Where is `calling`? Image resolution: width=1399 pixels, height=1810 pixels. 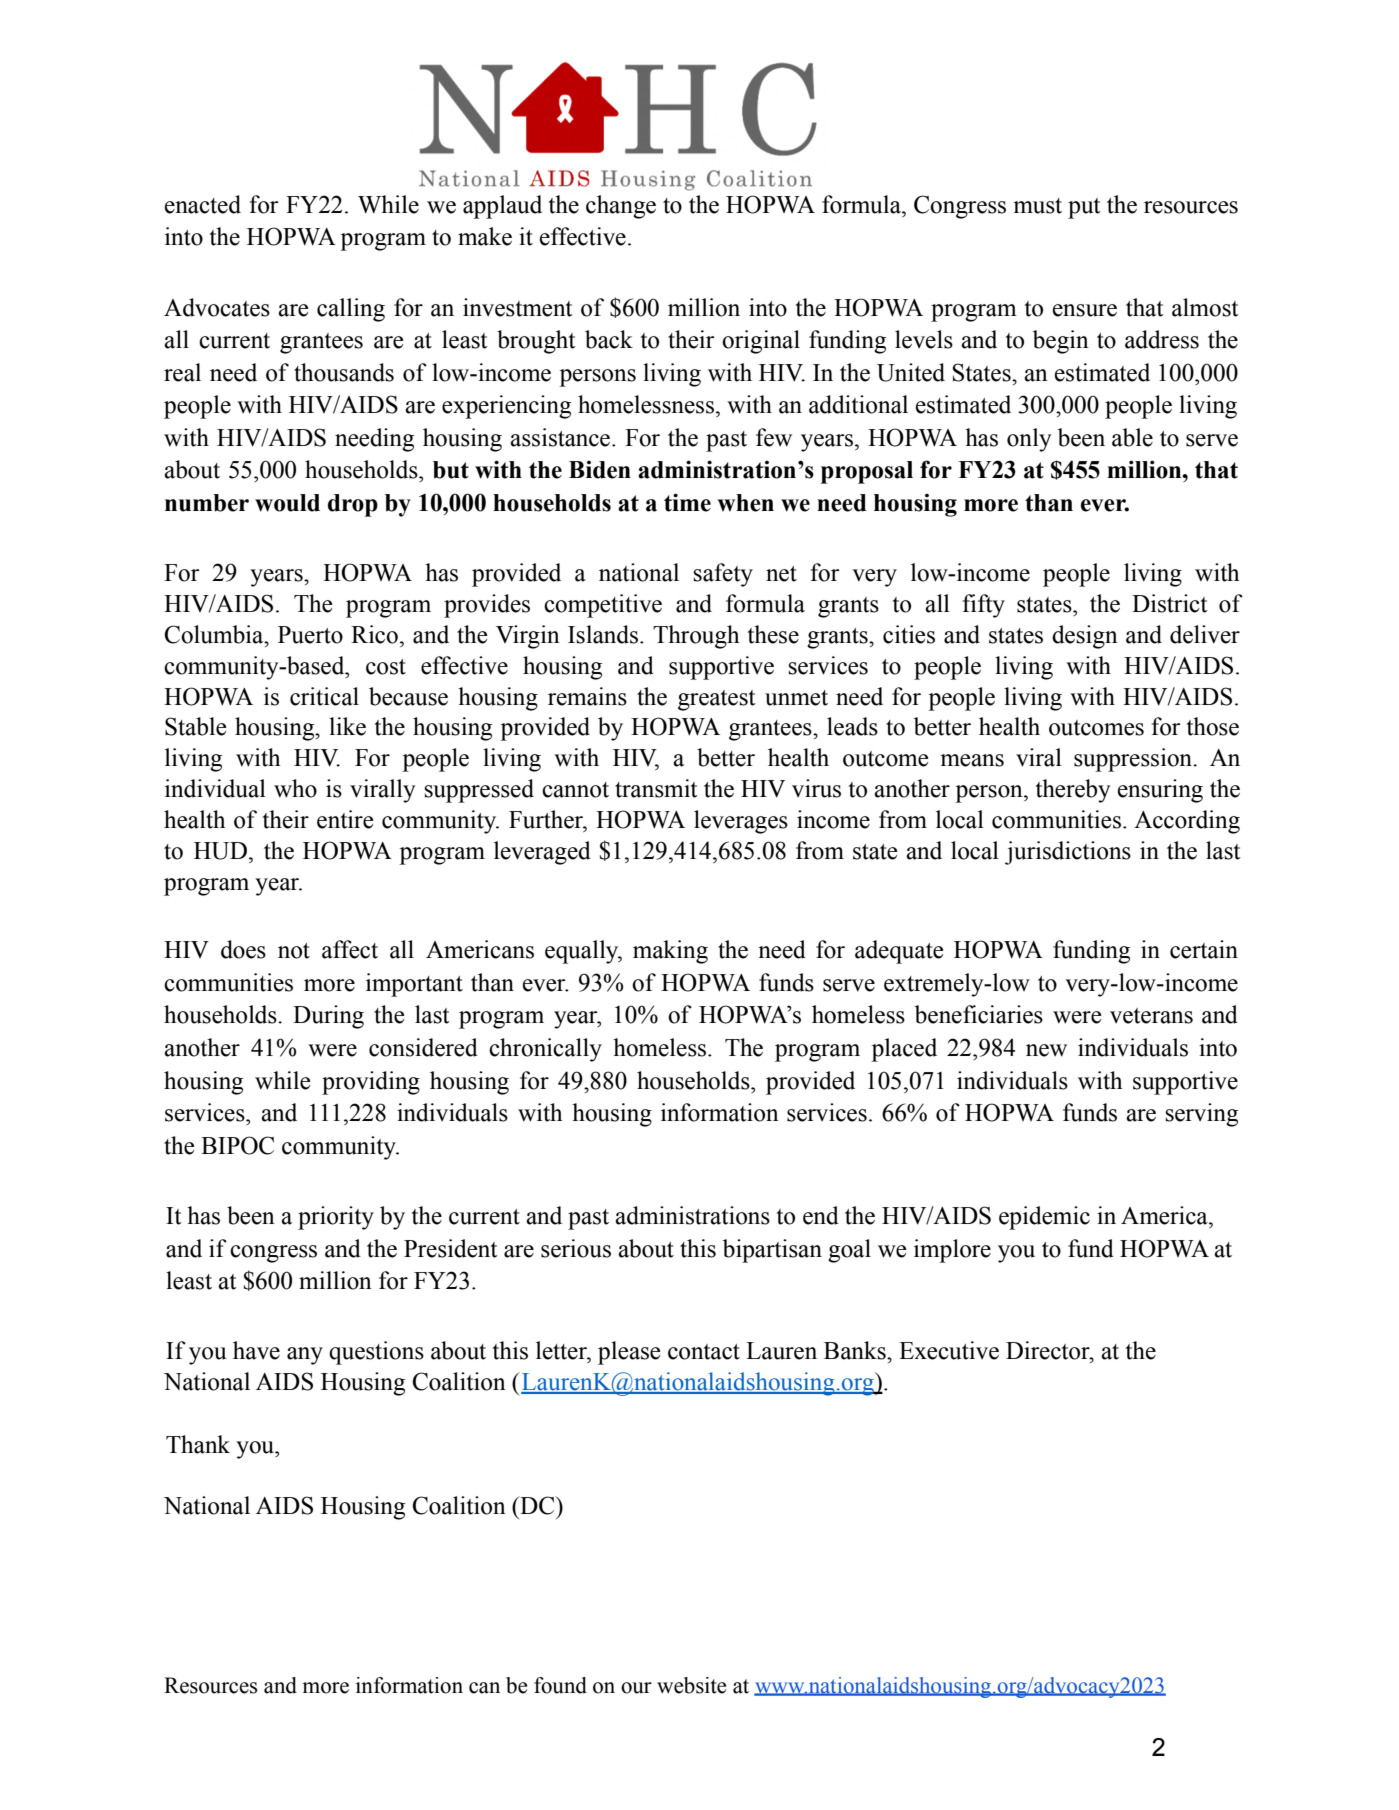
calling is located at coordinates (351, 310).
